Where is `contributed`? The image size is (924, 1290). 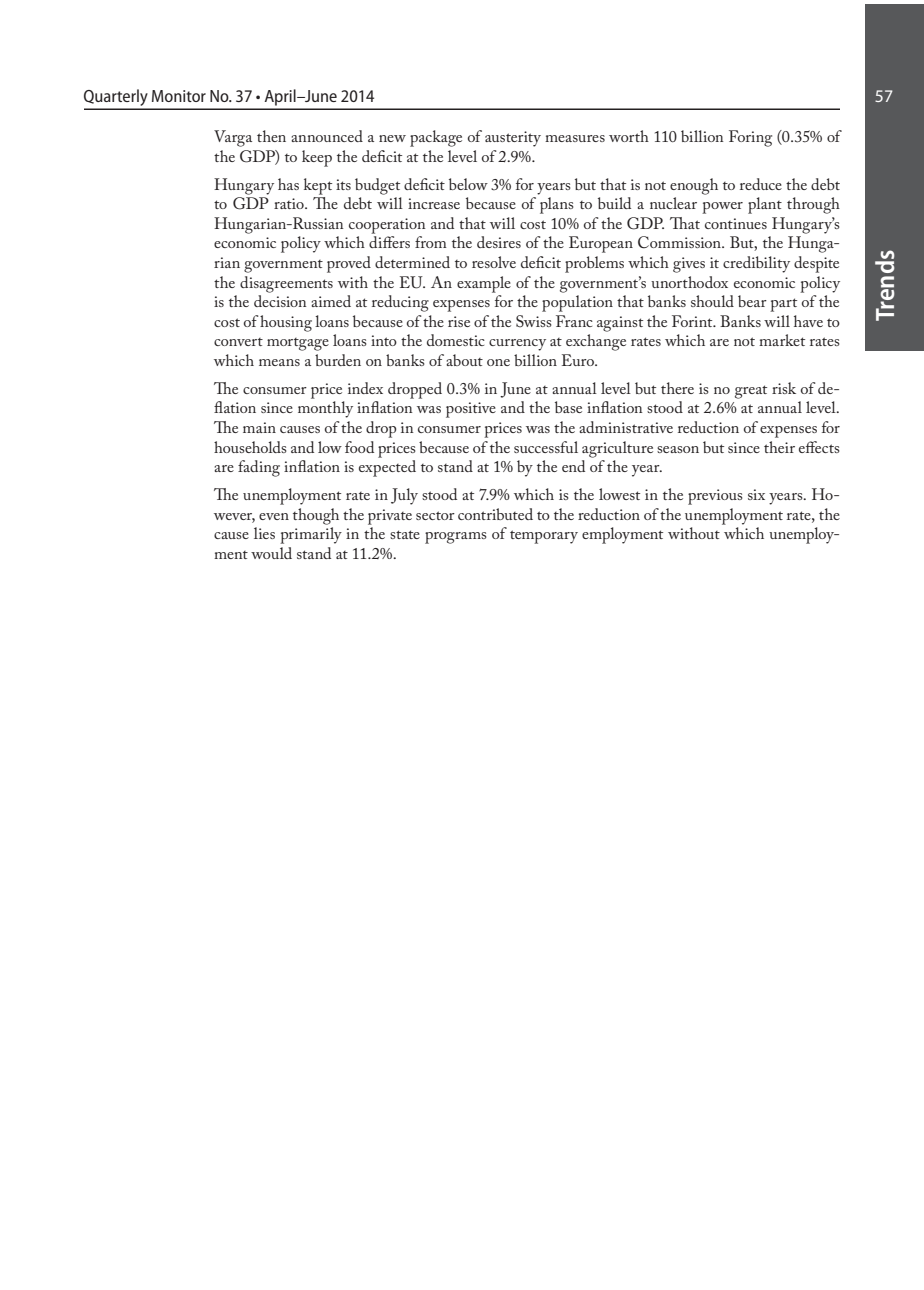
contributed is located at coordinates (495, 514).
